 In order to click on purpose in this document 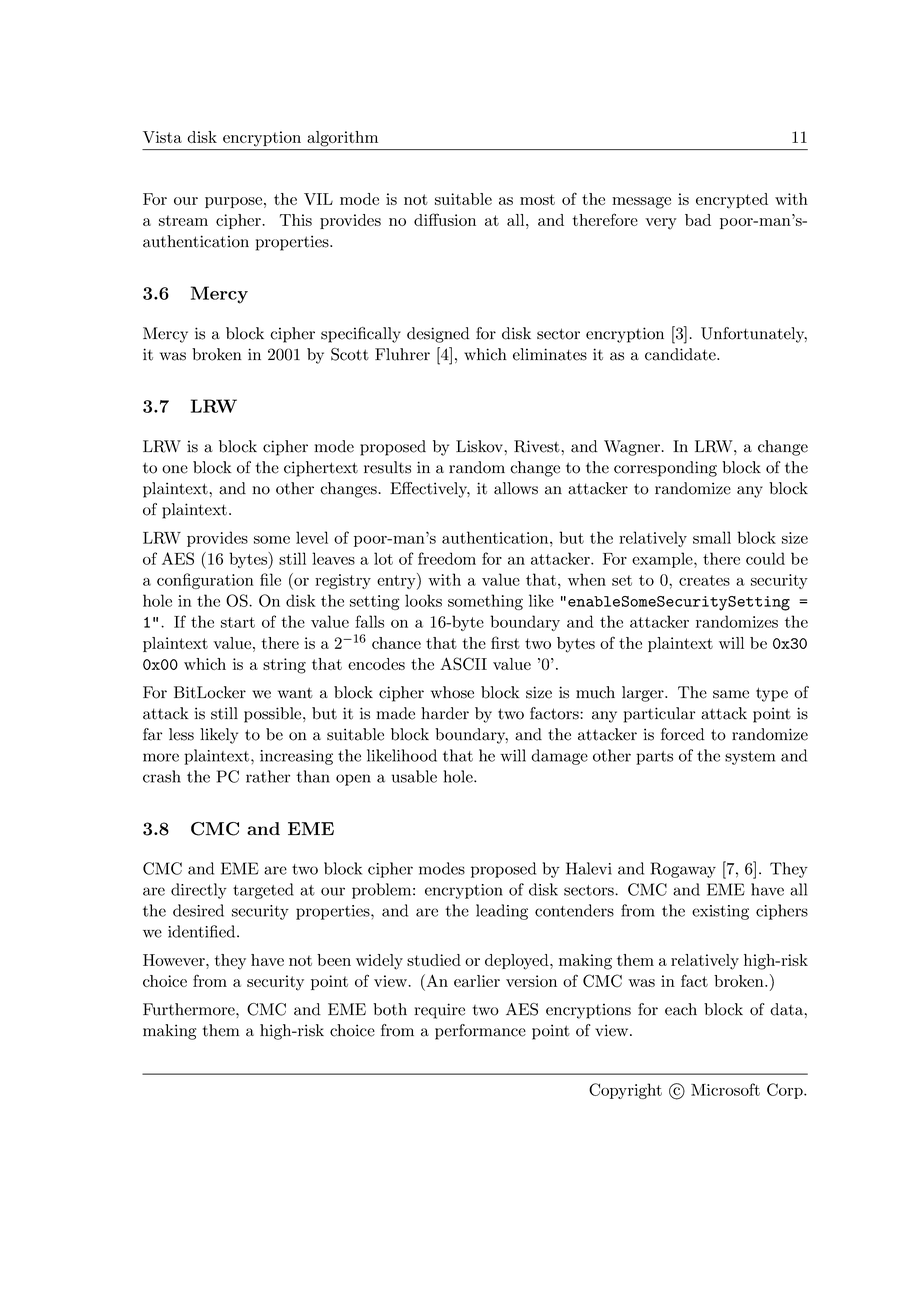, I will do `click(233, 202)`.
